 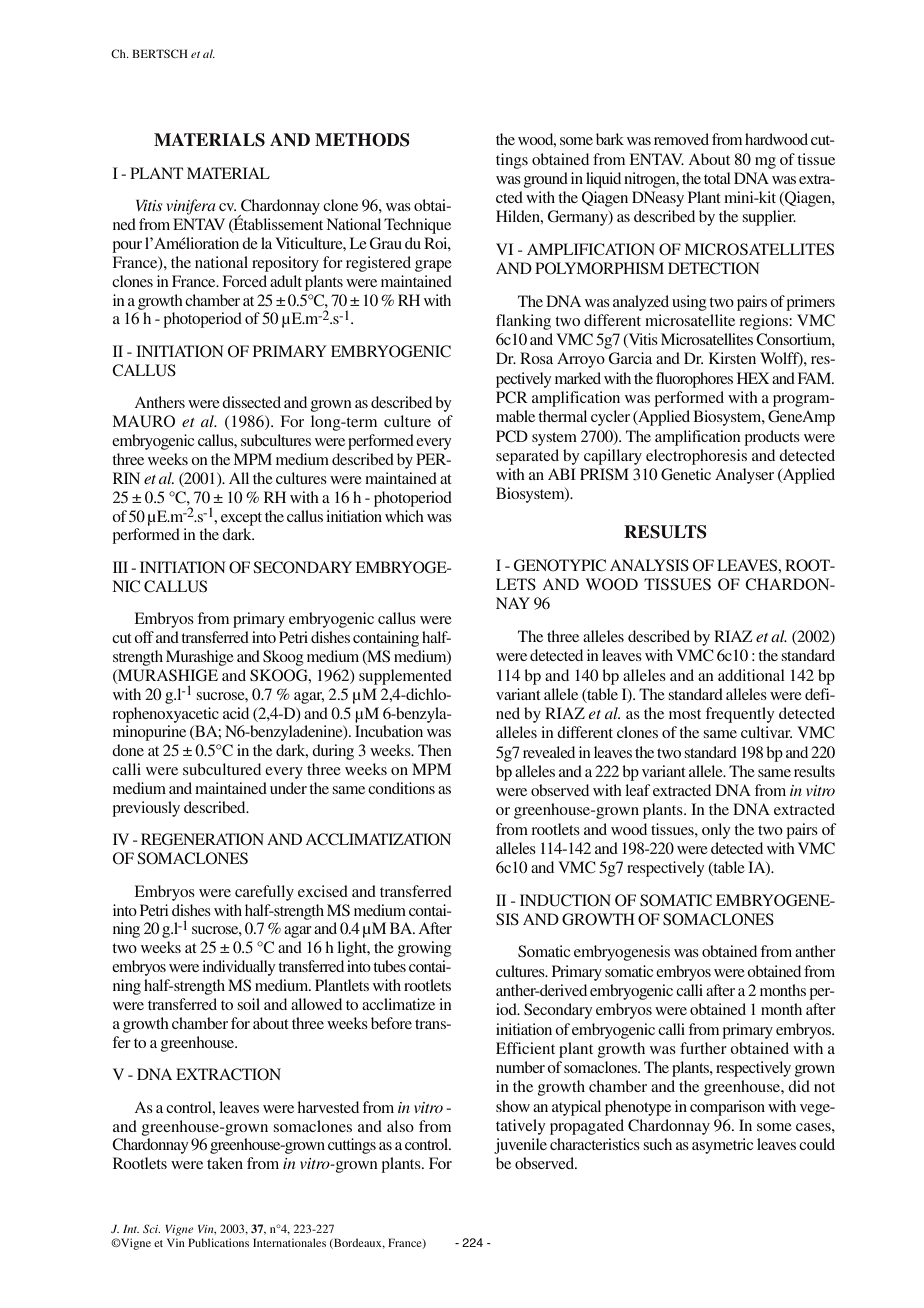 What do you see at coordinates (238, 968) in the page?
I see `individually` at bounding box center [238, 968].
